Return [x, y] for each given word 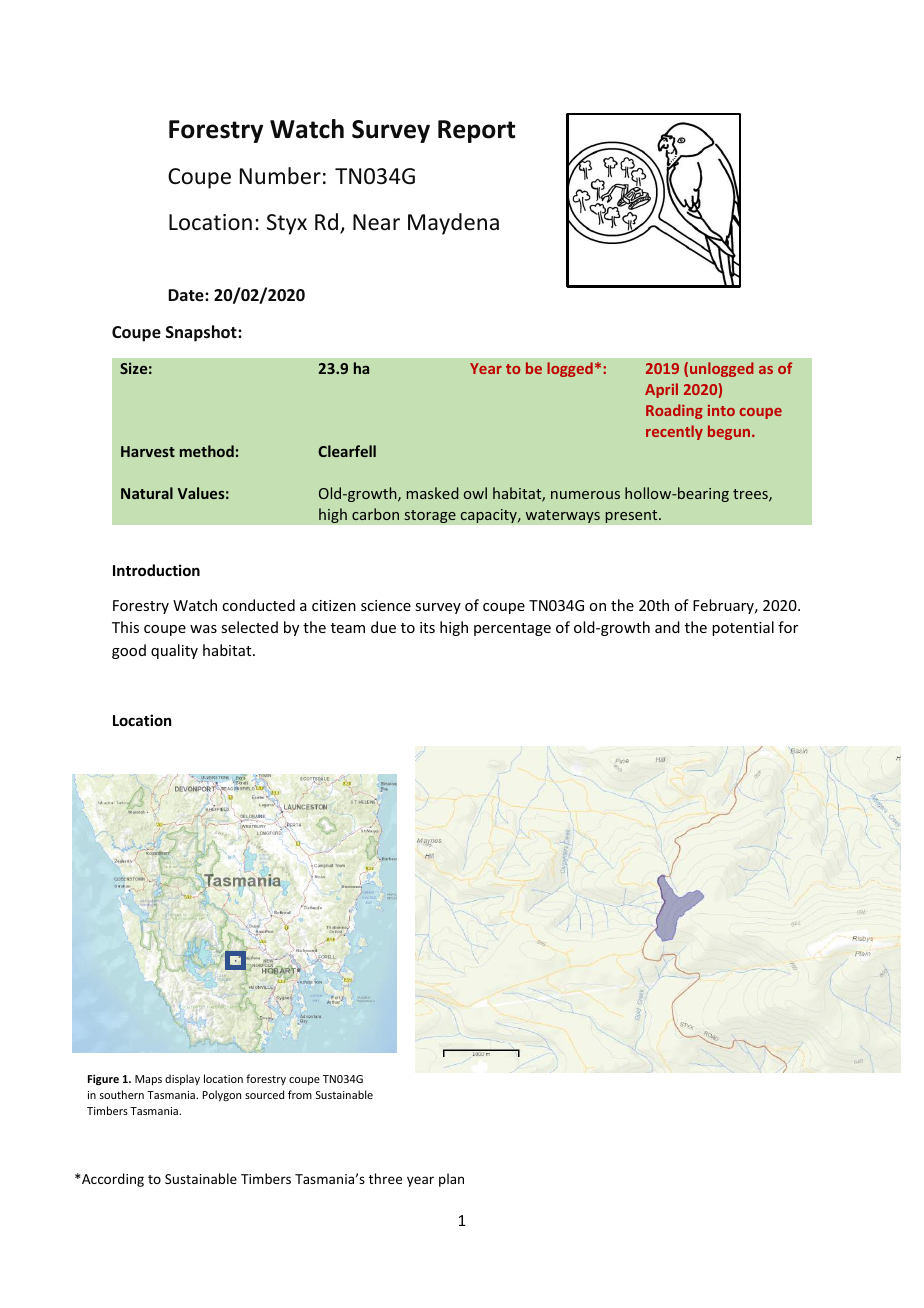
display [182, 1079]
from [300, 1094]
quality [174, 651]
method [207, 451]
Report [476, 131]
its [427, 627]
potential [743, 628]
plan [451, 1180]
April [661, 390]
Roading [674, 411]
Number [280, 176]
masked [432, 493]
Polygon [222, 1095]
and [667, 627]
